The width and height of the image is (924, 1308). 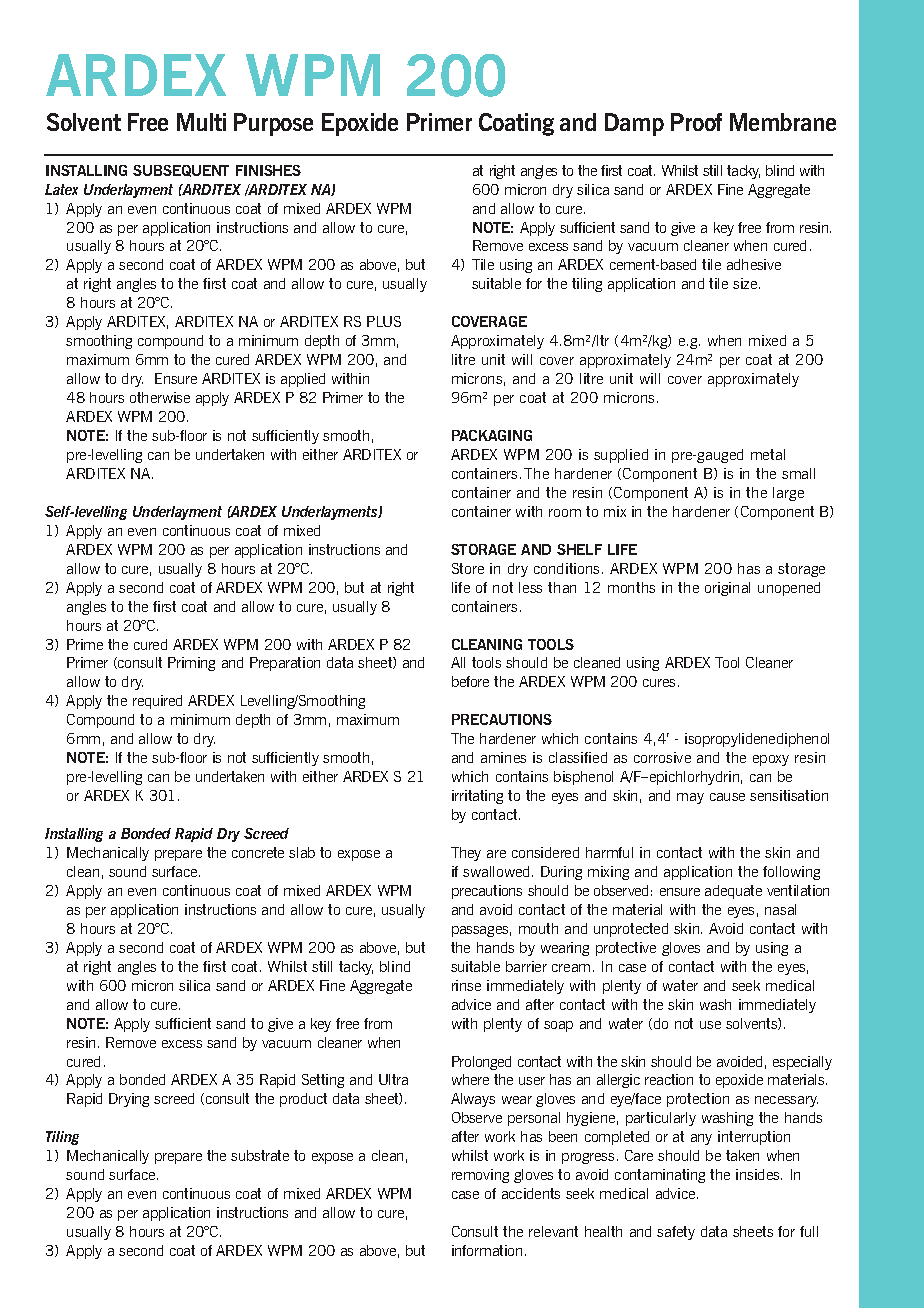 What do you see at coordinates (181, 171) in the image?
I see `SUBSEQUENT` at bounding box center [181, 171].
